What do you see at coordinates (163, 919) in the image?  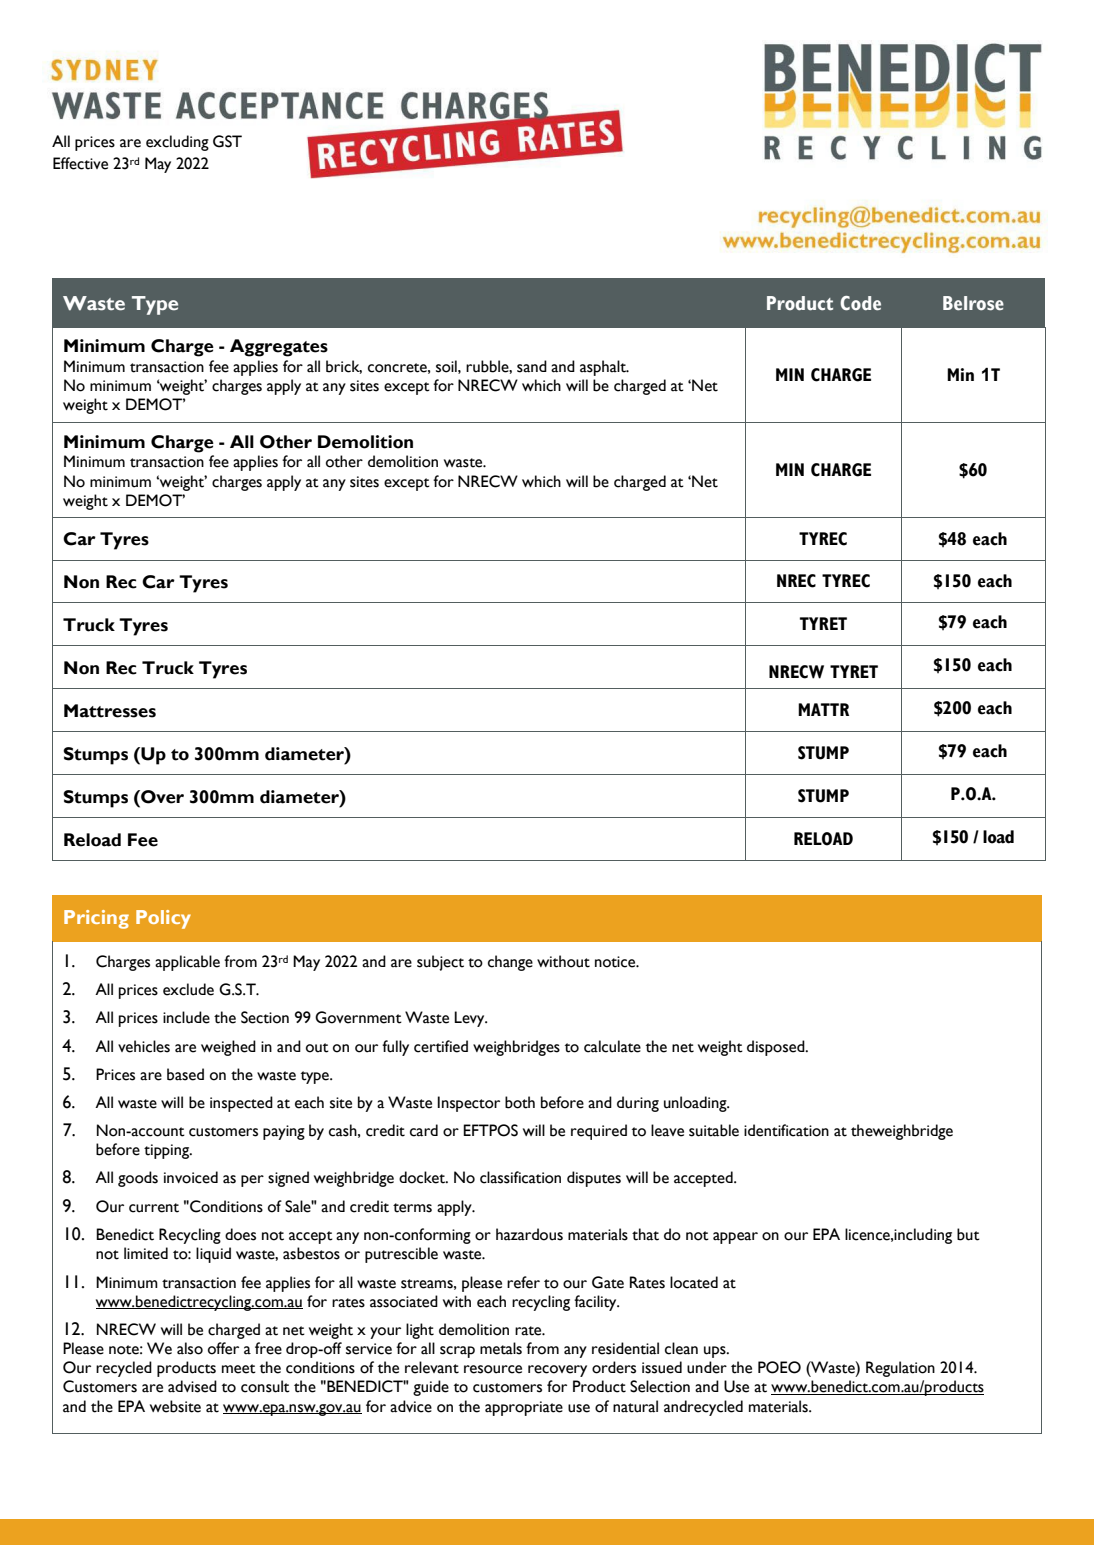 I see `Policy` at bounding box center [163, 919].
